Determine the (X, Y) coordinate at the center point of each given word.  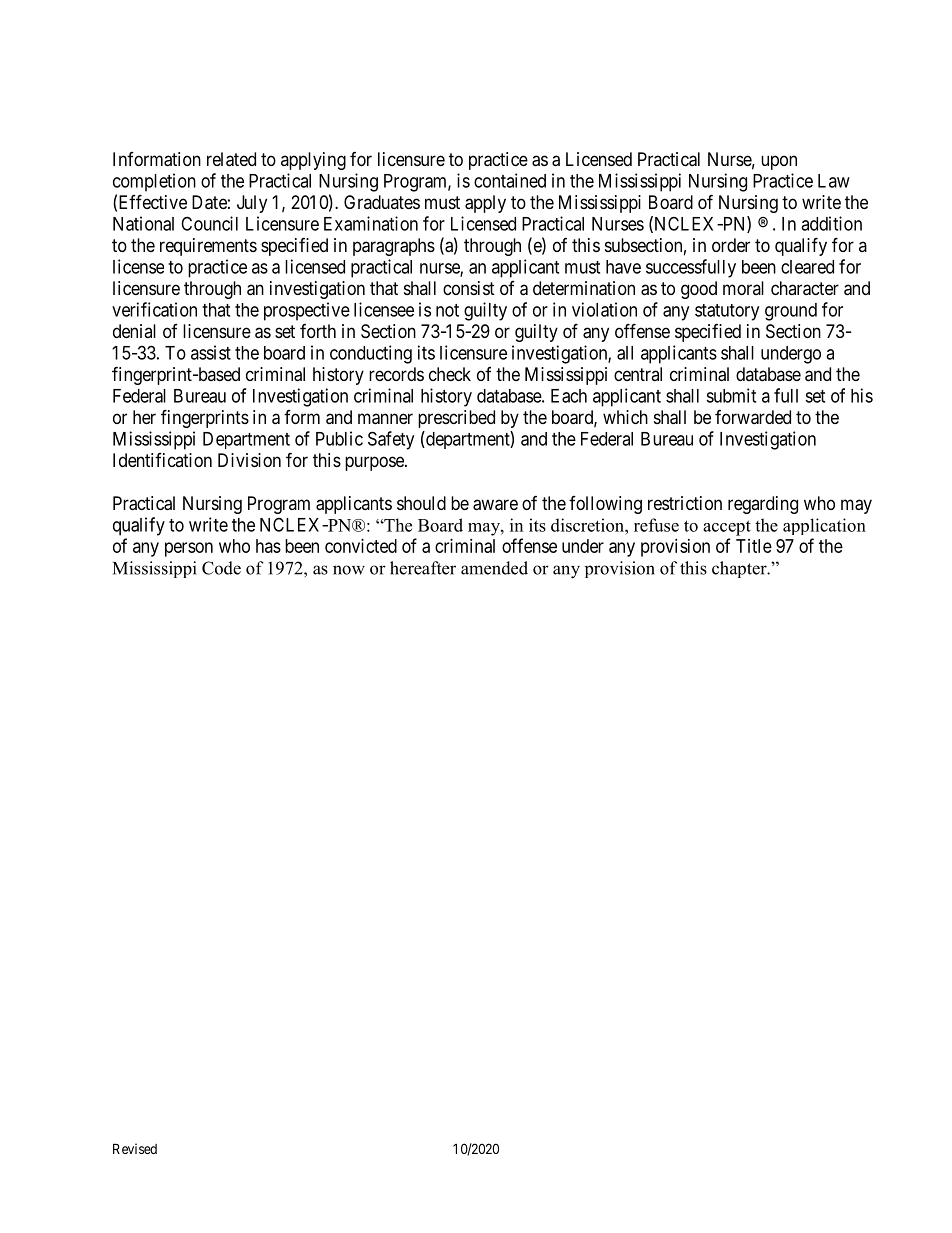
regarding (763, 505)
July (252, 204)
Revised (135, 1148)
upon (779, 162)
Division (249, 460)
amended (494, 568)
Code (221, 568)
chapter (740, 569)
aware (495, 505)
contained (510, 180)
